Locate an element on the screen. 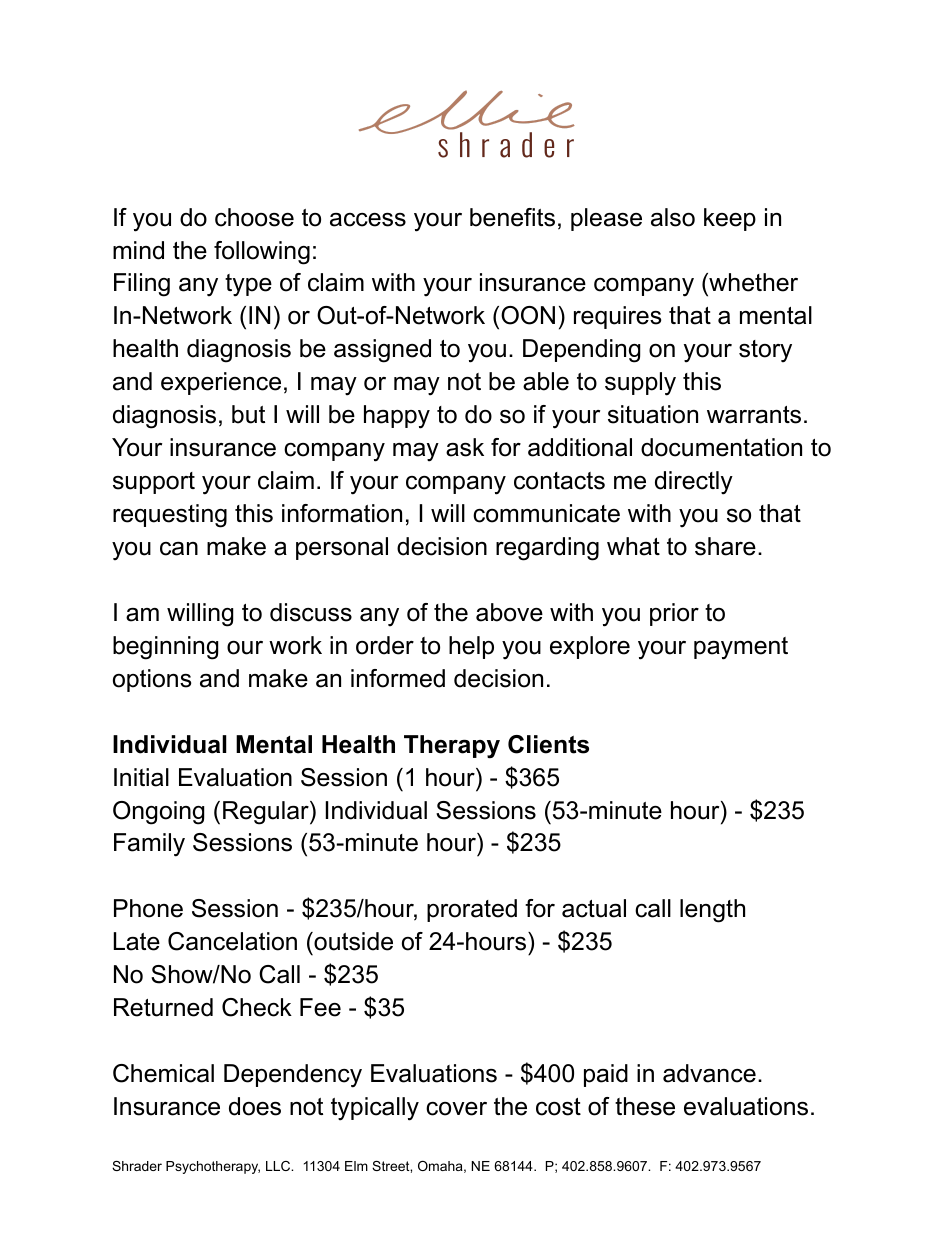  these is located at coordinates (645, 1106).
